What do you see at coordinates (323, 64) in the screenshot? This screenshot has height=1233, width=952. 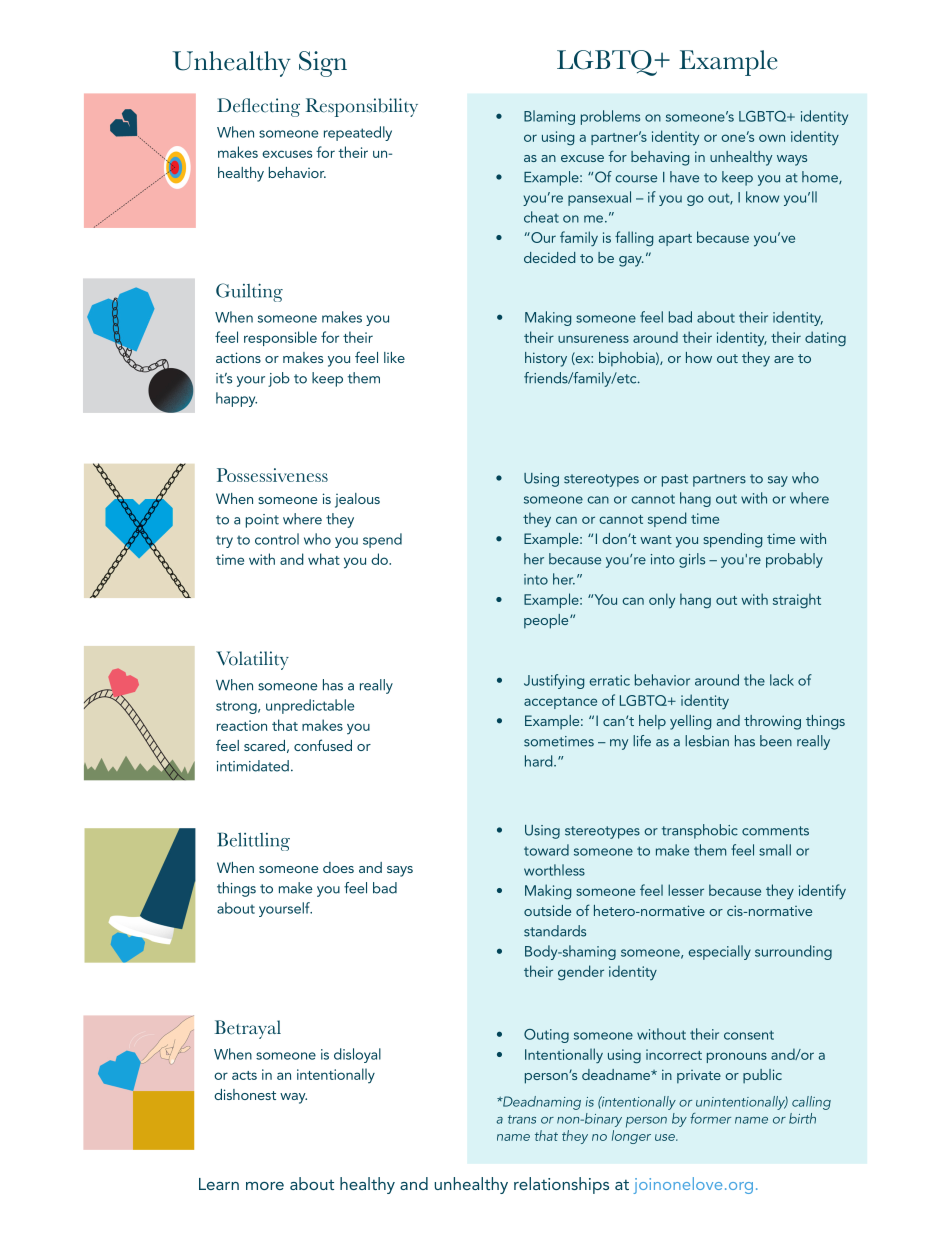 I see `Sign` at bounding box center [323, 64].
